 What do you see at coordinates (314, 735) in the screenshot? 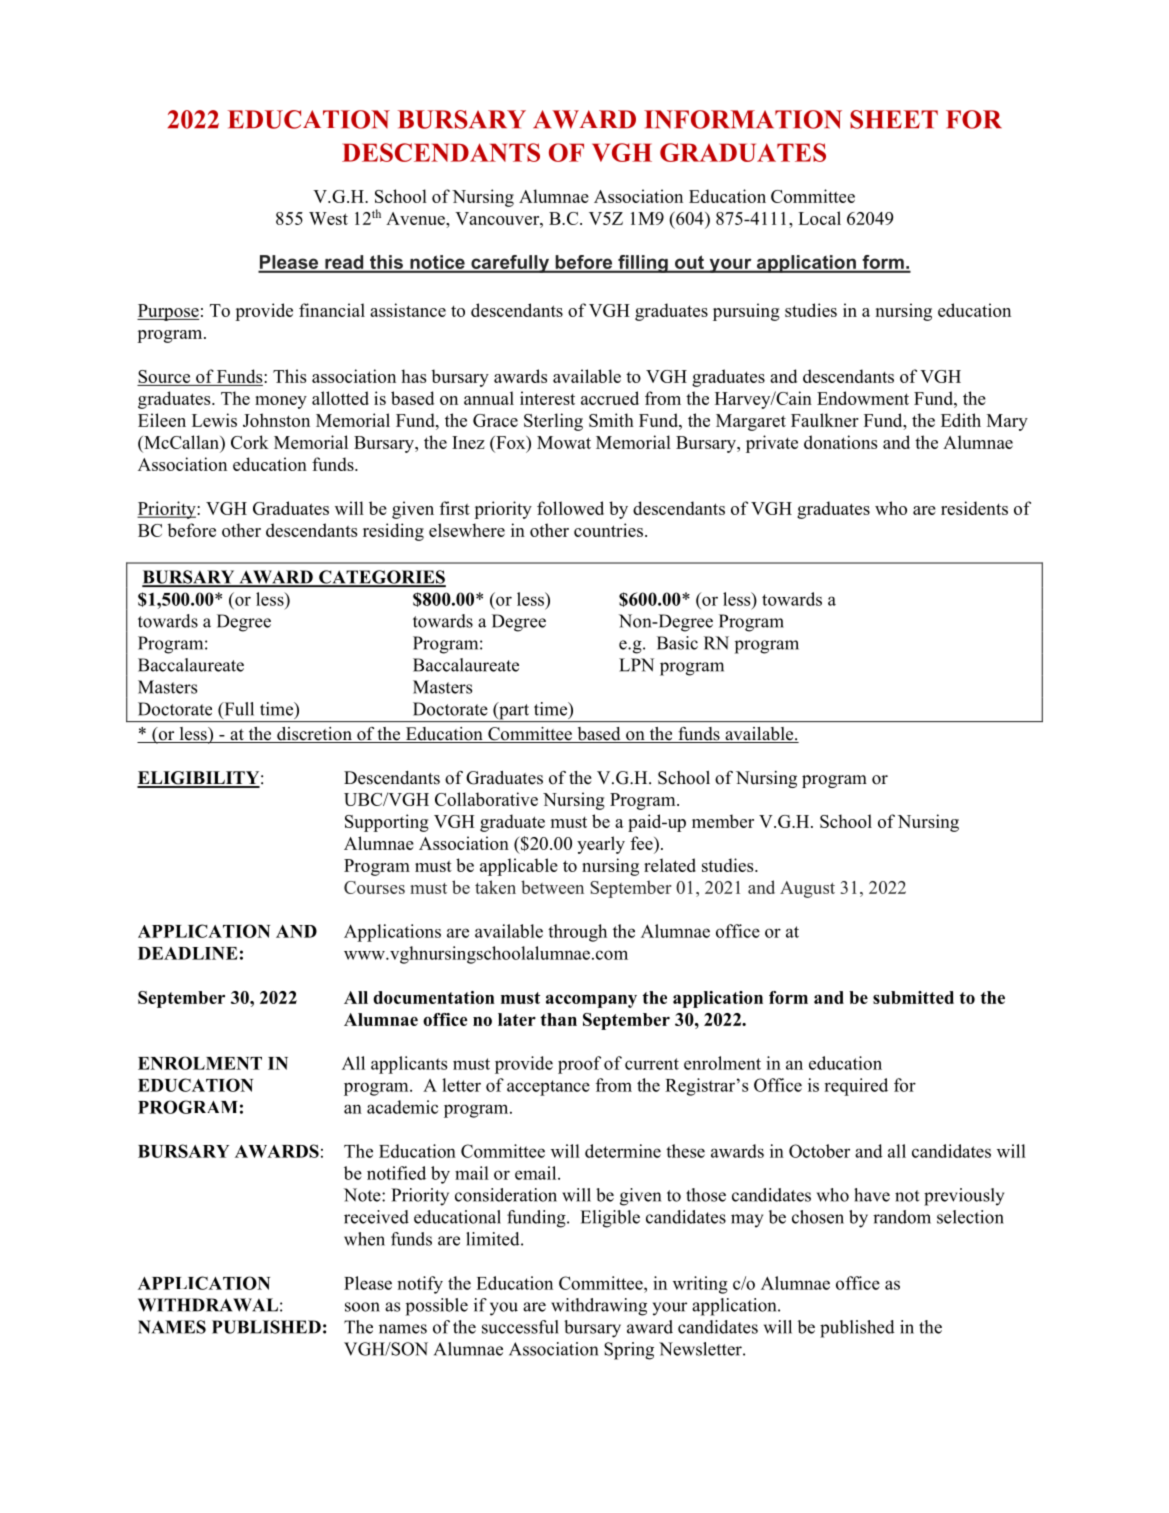
I see `discretion` at bounding box center [314, 735].
